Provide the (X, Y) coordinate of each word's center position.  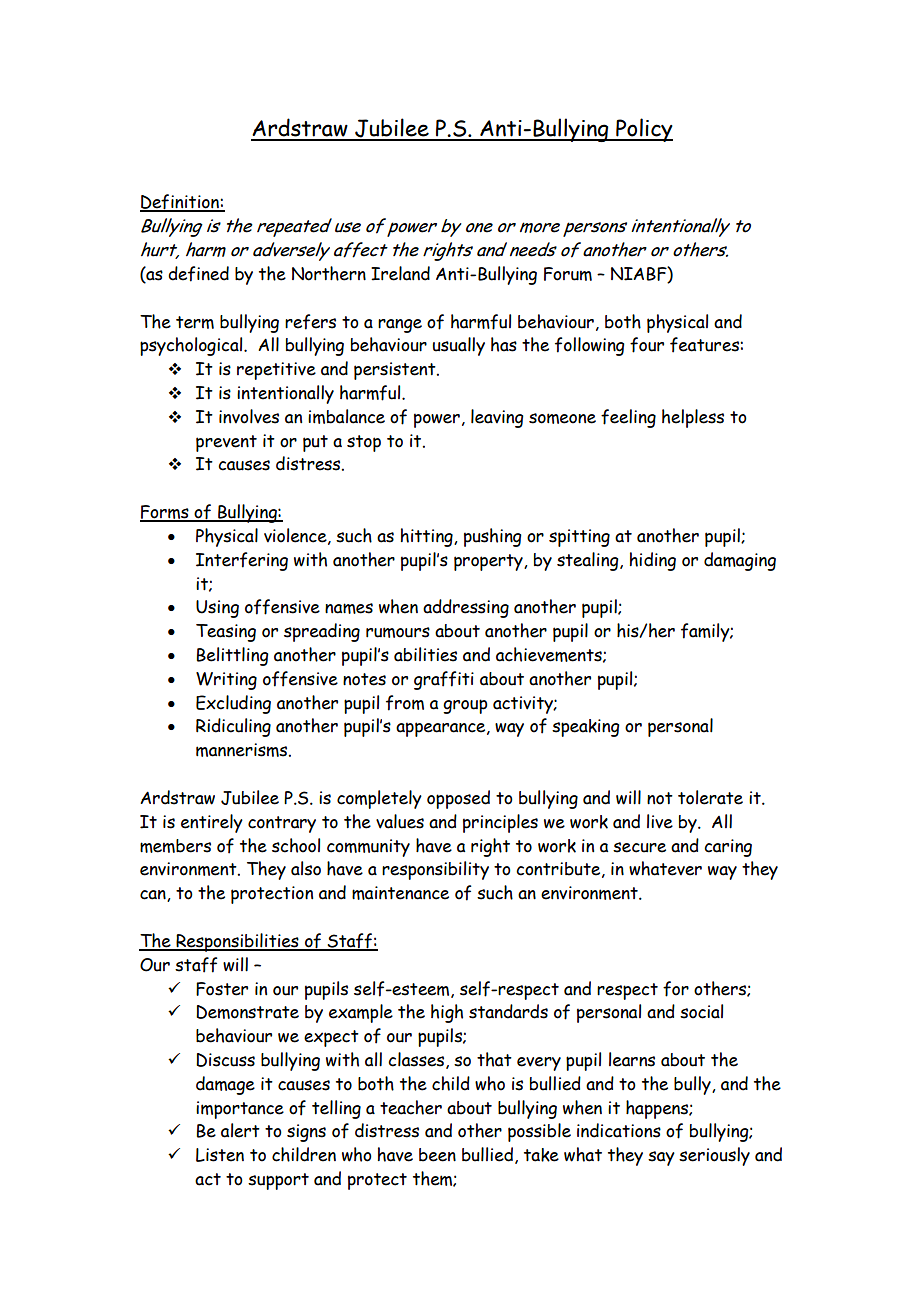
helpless (693, 418)
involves (249, 416)
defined (198, 274)
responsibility (435, 870)
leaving (497, 418)
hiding (653, 561)
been (437, 1155)
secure (639, 847)
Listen (220, 1155)
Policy (643, 130)
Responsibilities (237, 942)
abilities (425, 654)
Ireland (400, 273)
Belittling (233, 656)
